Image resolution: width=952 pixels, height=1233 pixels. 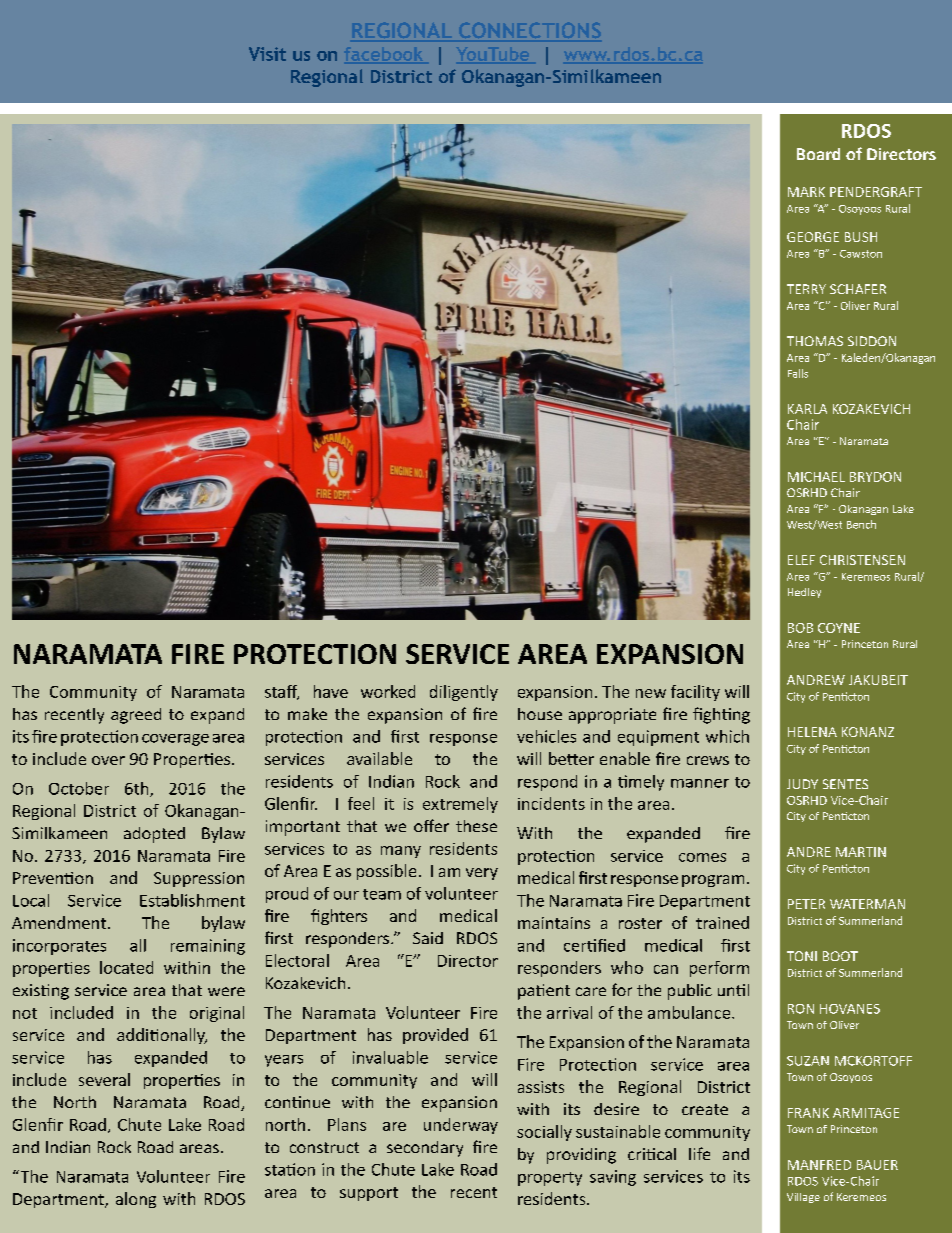 What do you see at coordinates (818, 154) in the screenshot?
I see `Board` at bounding box center [818, 154].
